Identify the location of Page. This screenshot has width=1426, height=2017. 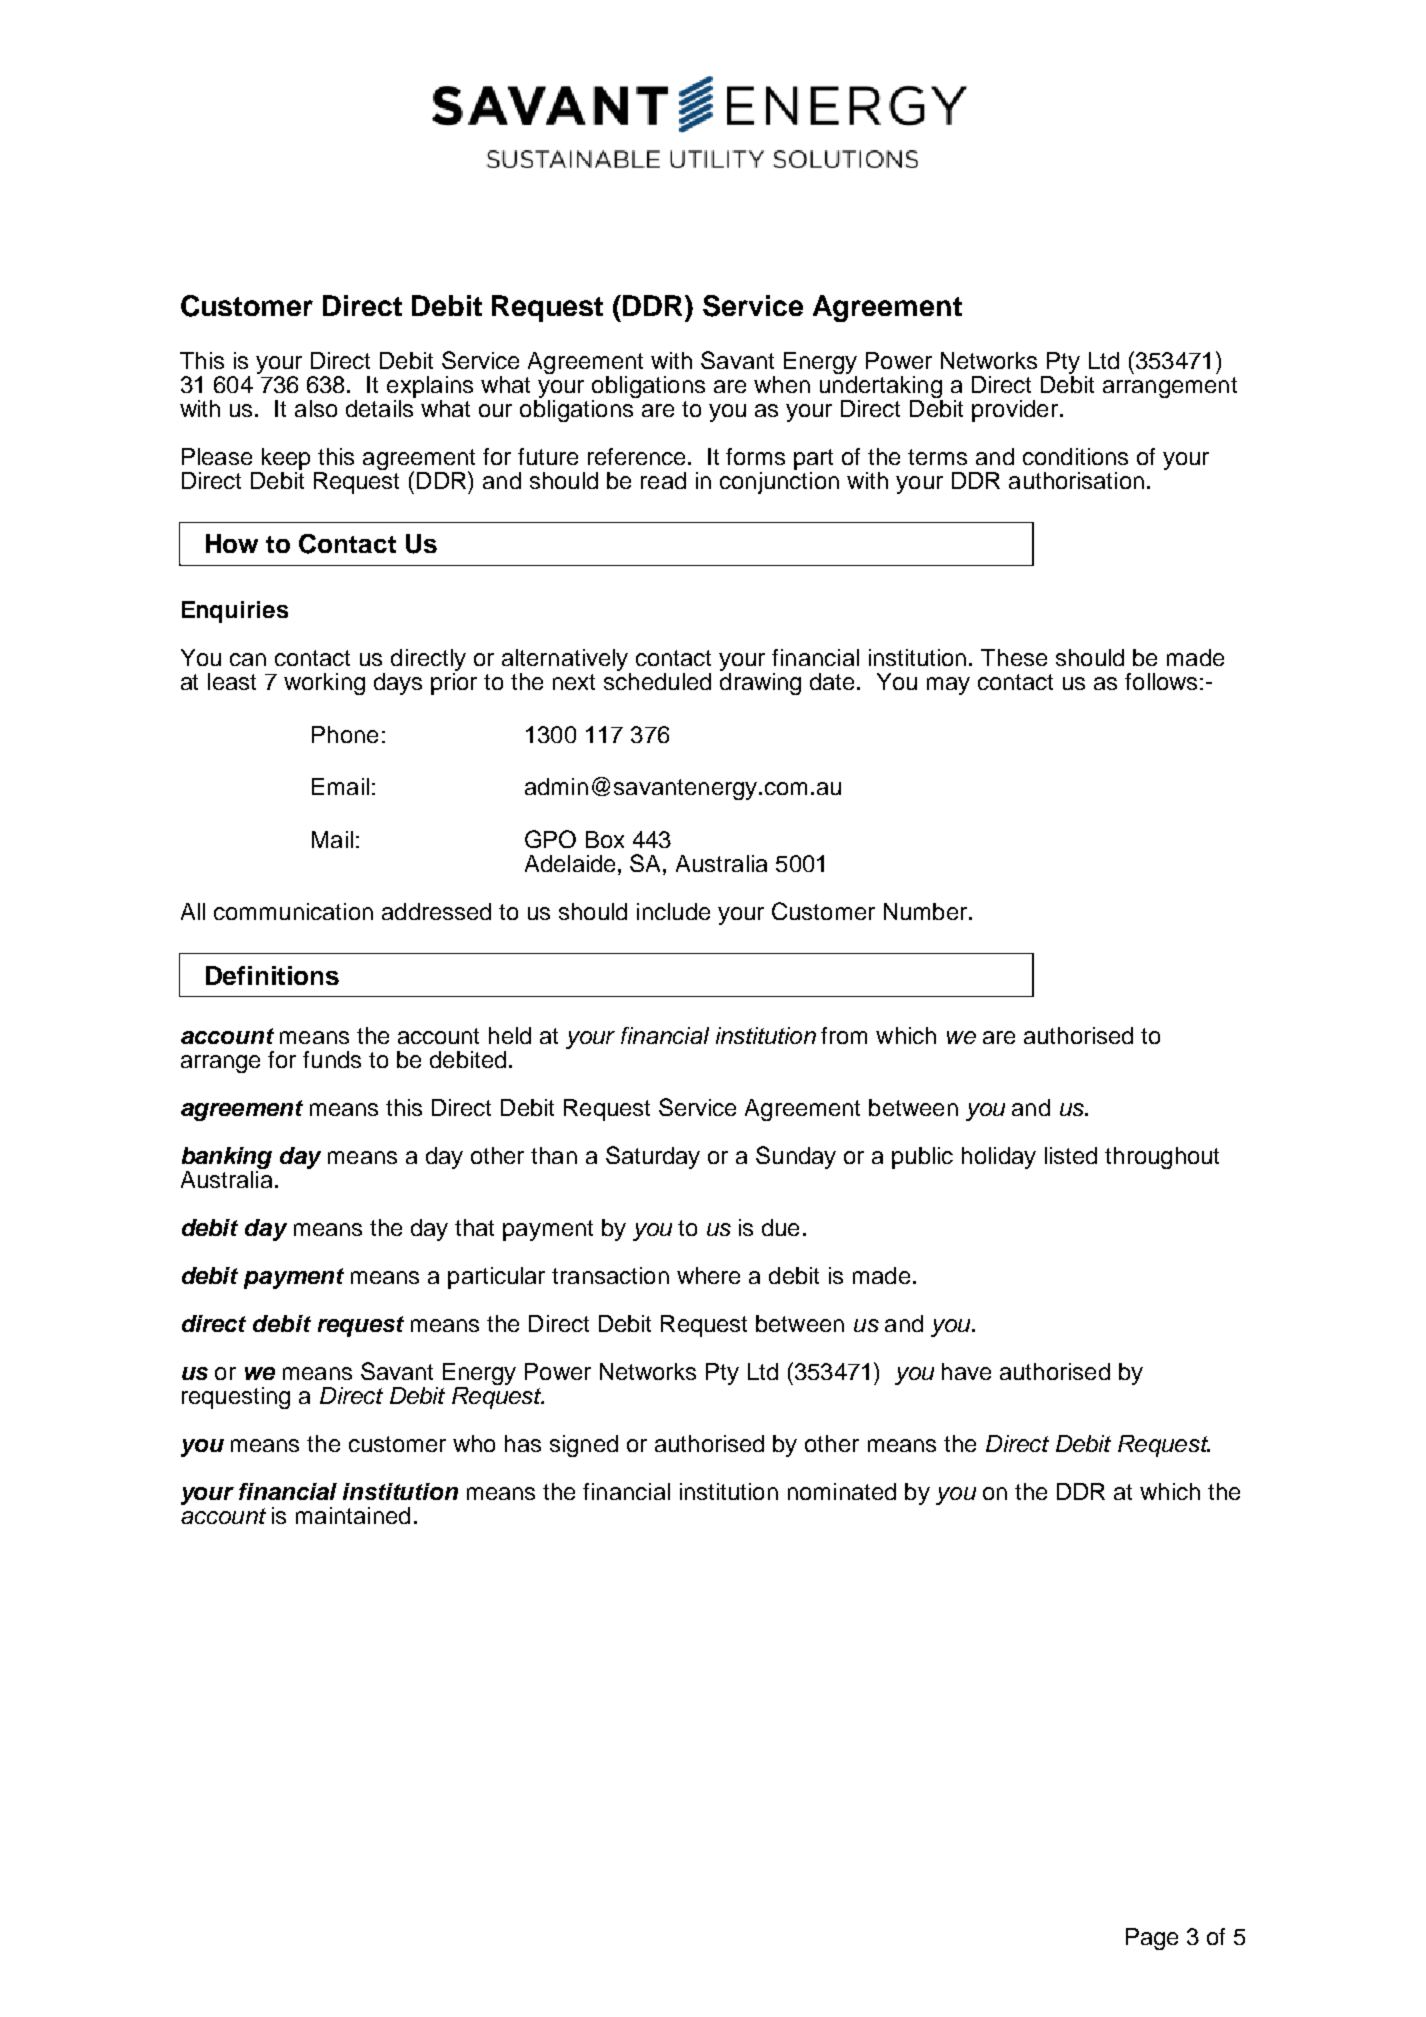
(1152, 1939).
